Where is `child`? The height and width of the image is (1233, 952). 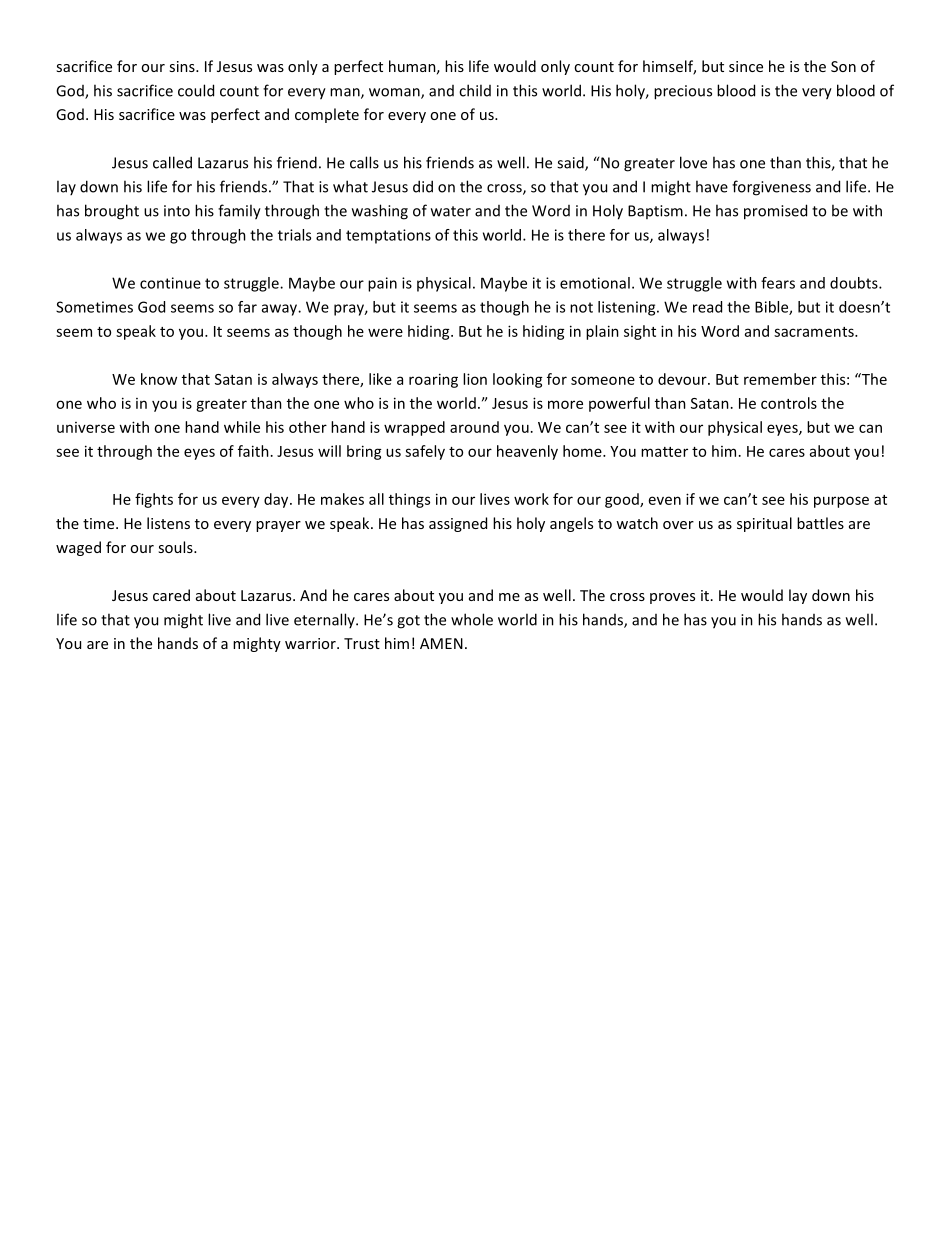 child is located at coordinates (475, 90).
